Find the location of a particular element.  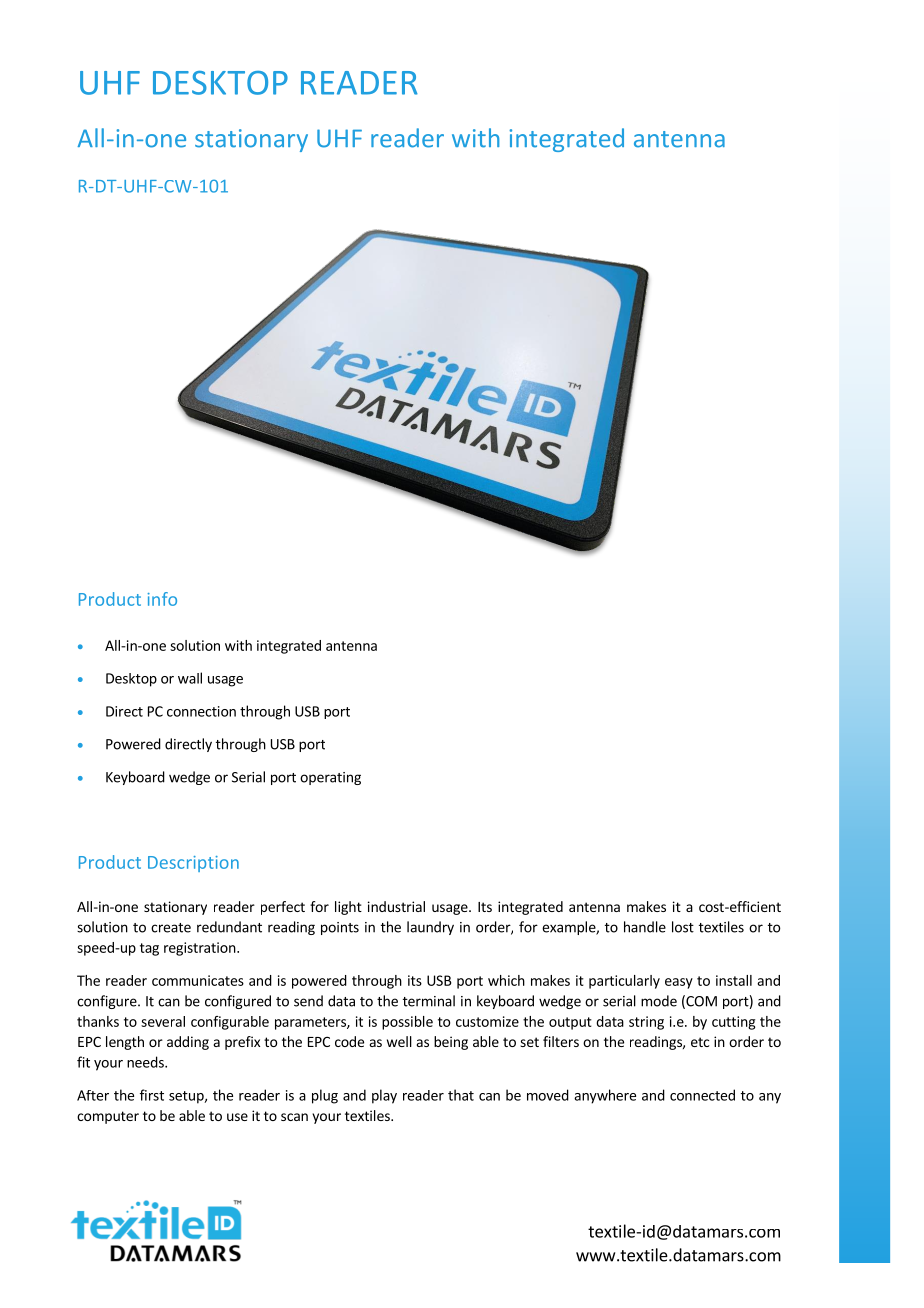

wall is located at coordinates (190, 678).
